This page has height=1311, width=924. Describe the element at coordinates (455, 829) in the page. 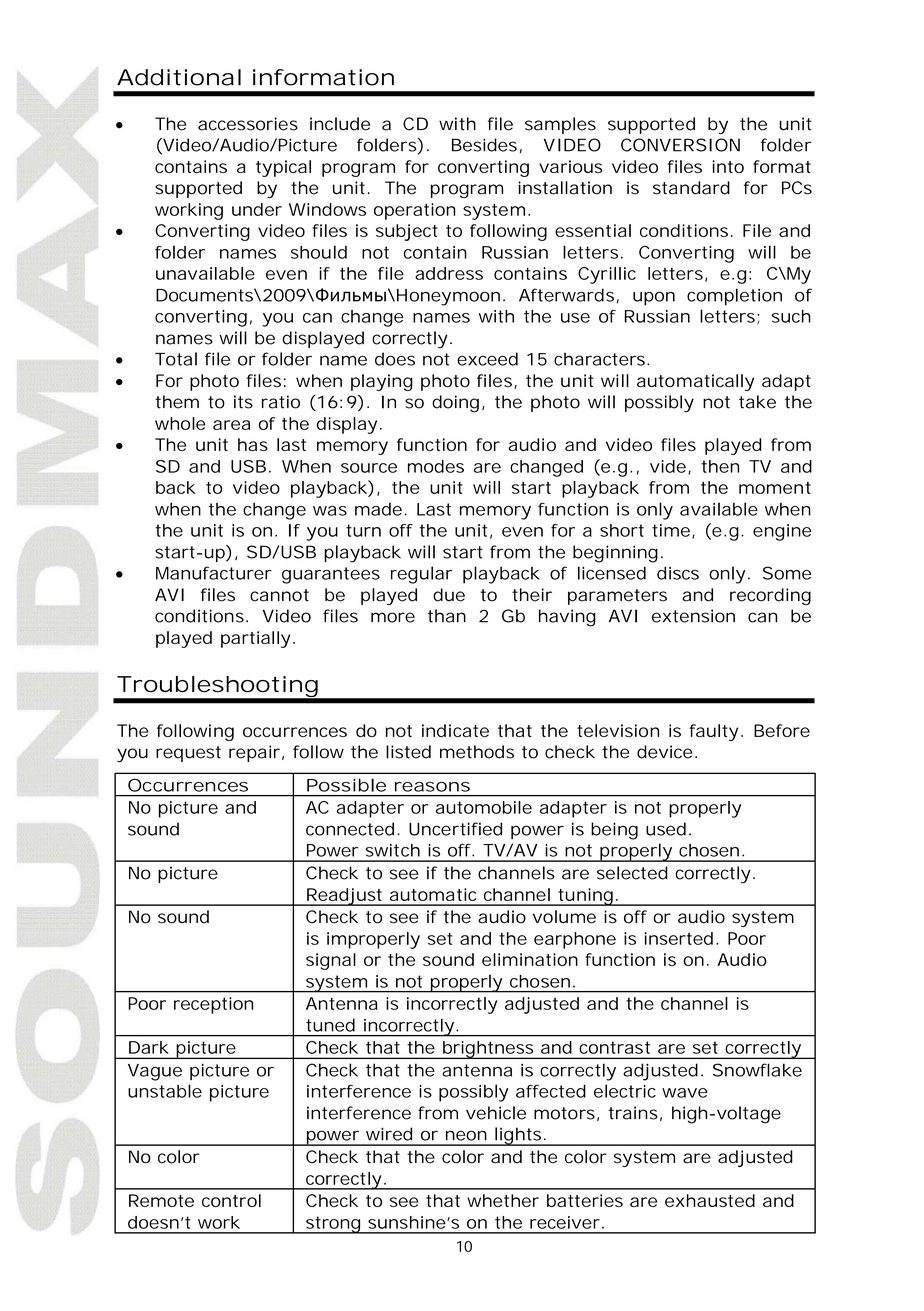

I see `Uncertified` at that location.
